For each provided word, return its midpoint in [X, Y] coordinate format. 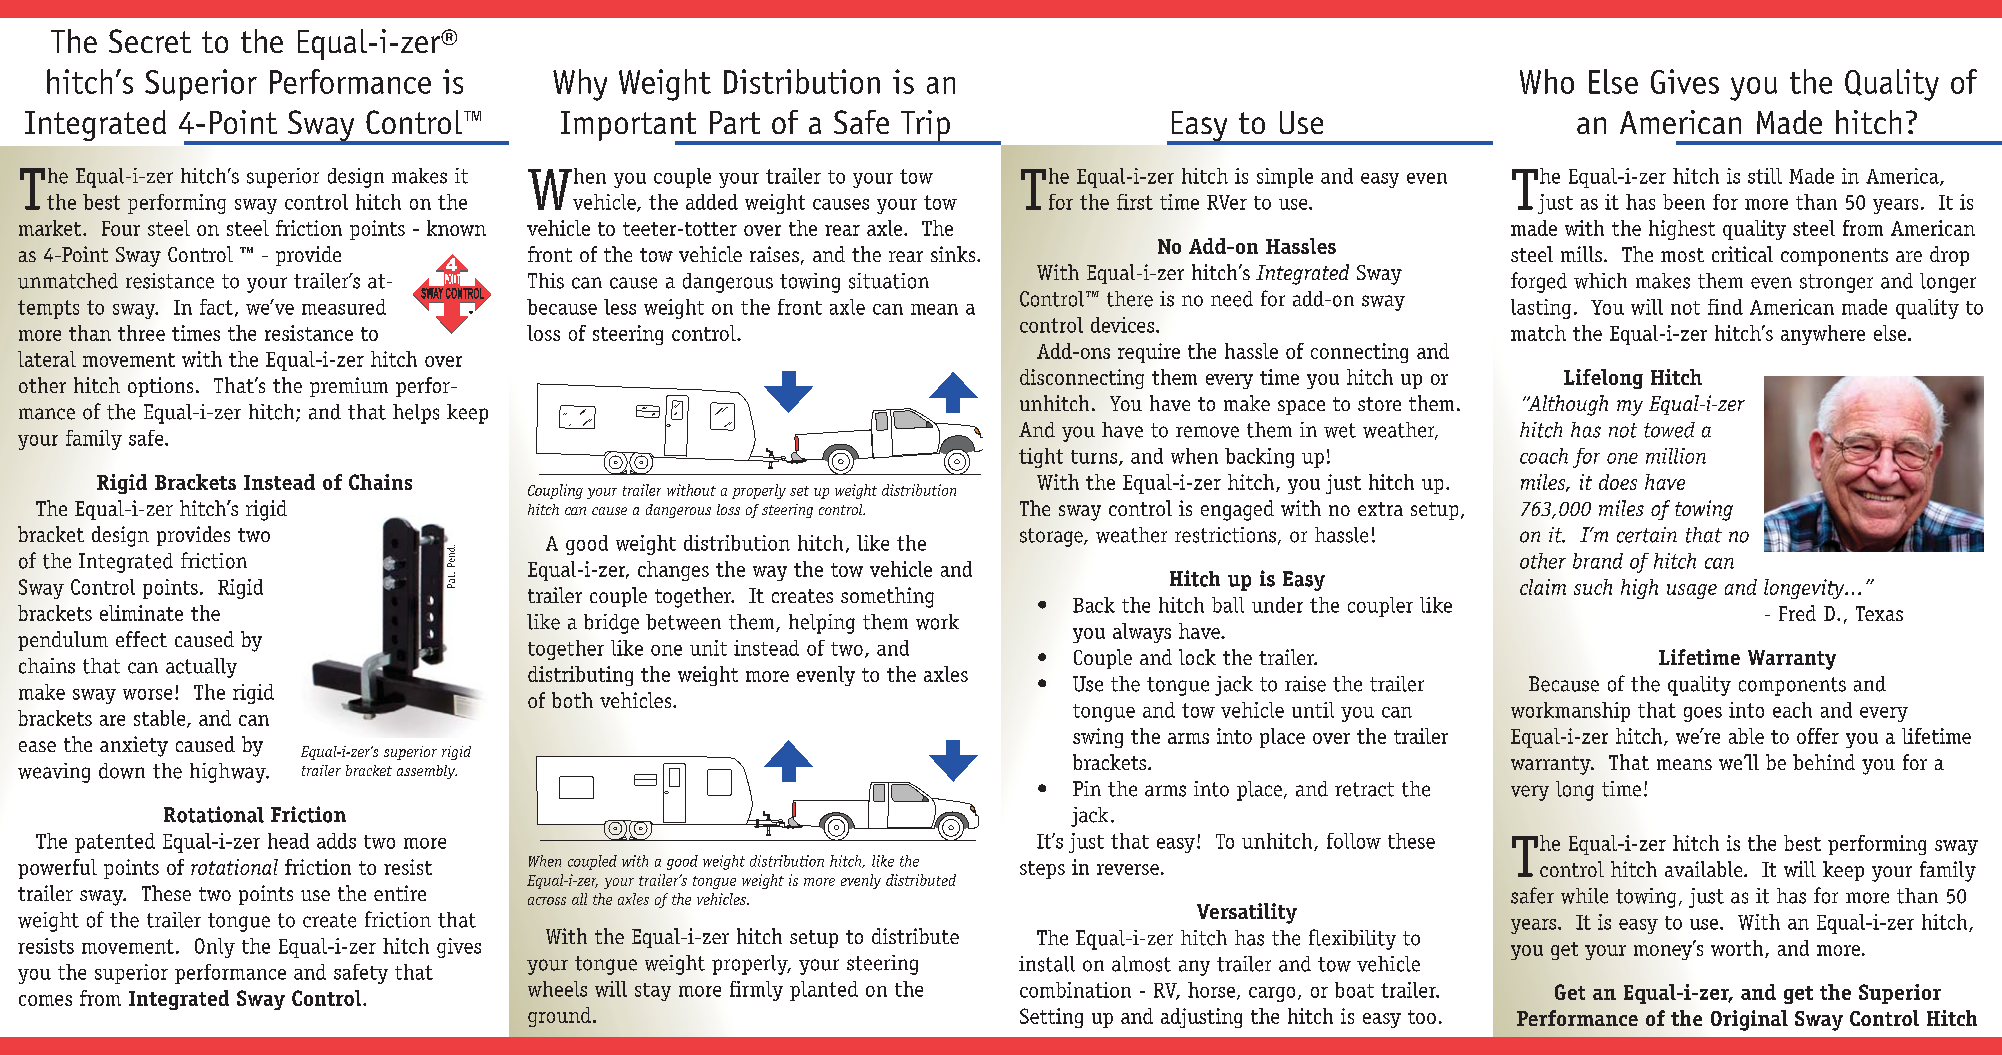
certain [1647, 535]
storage [1052, 537]
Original [1749, 1020]
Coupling [555, 491]
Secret [150, 41]
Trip [925, 127]
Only [215, 948]
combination [1075, 990]
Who [1547, 81]
